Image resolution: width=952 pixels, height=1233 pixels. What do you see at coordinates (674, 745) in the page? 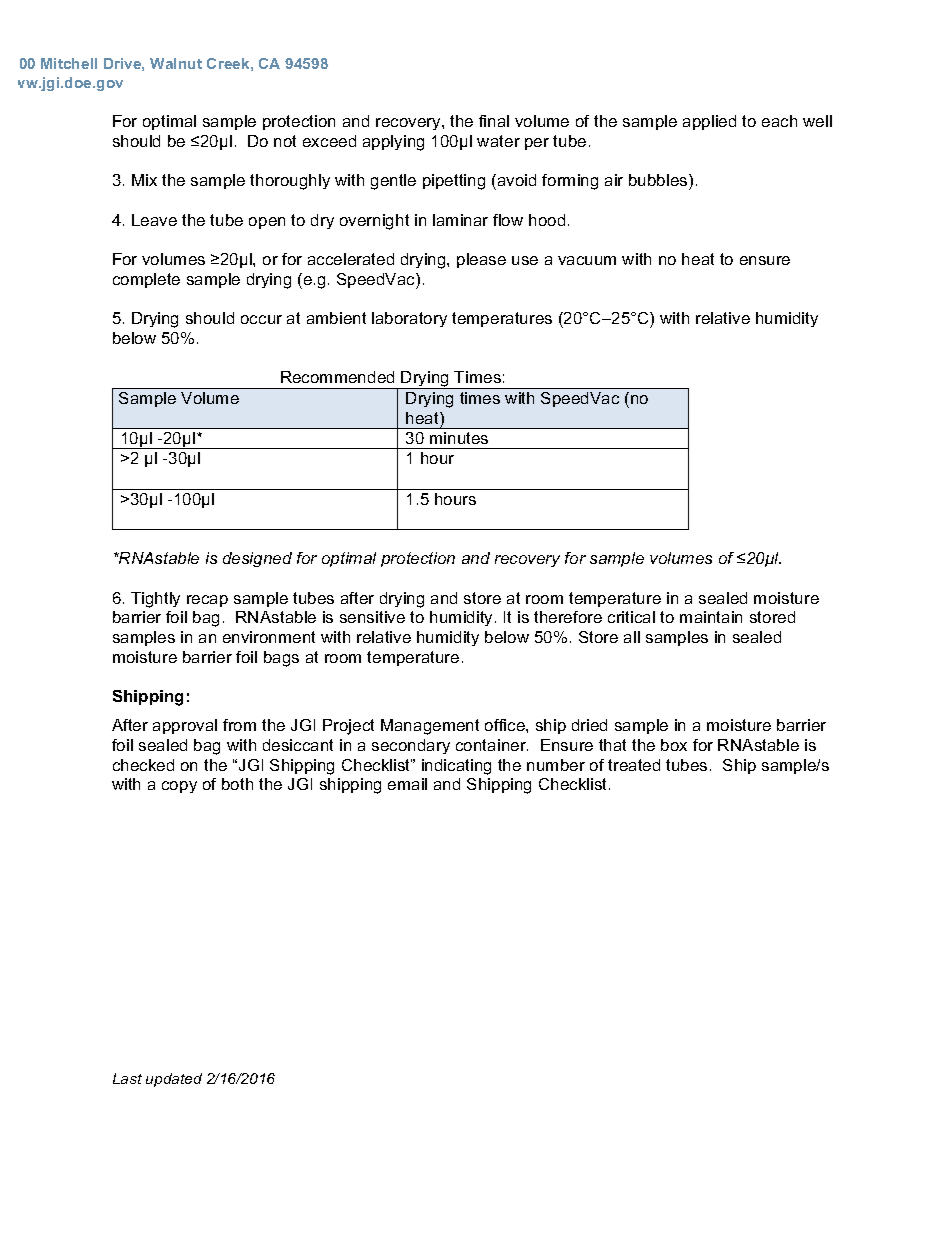
I see `box` at bounding box center [674, 745].
